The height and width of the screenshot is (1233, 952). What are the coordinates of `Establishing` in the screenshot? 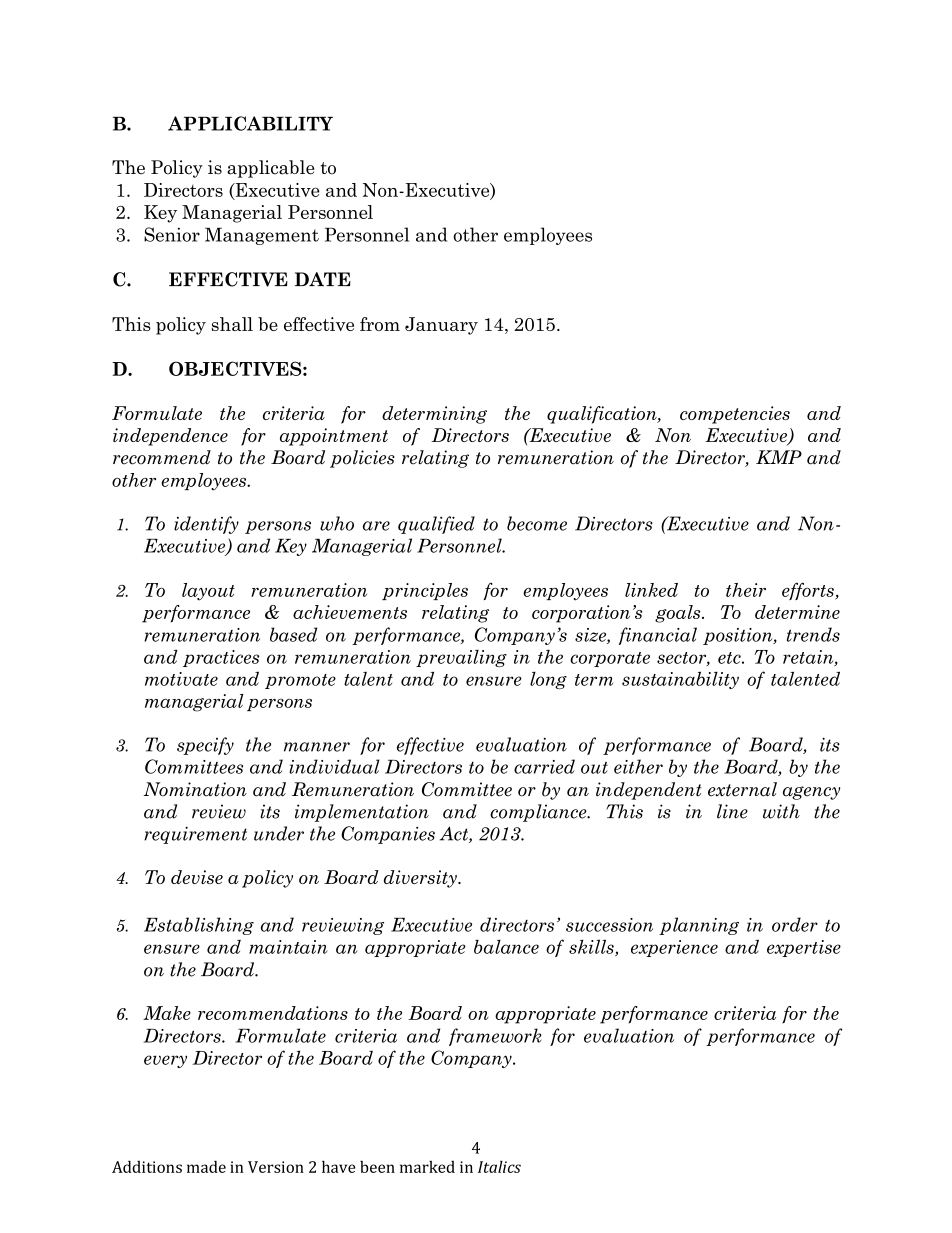 It's located at (199, 926).
